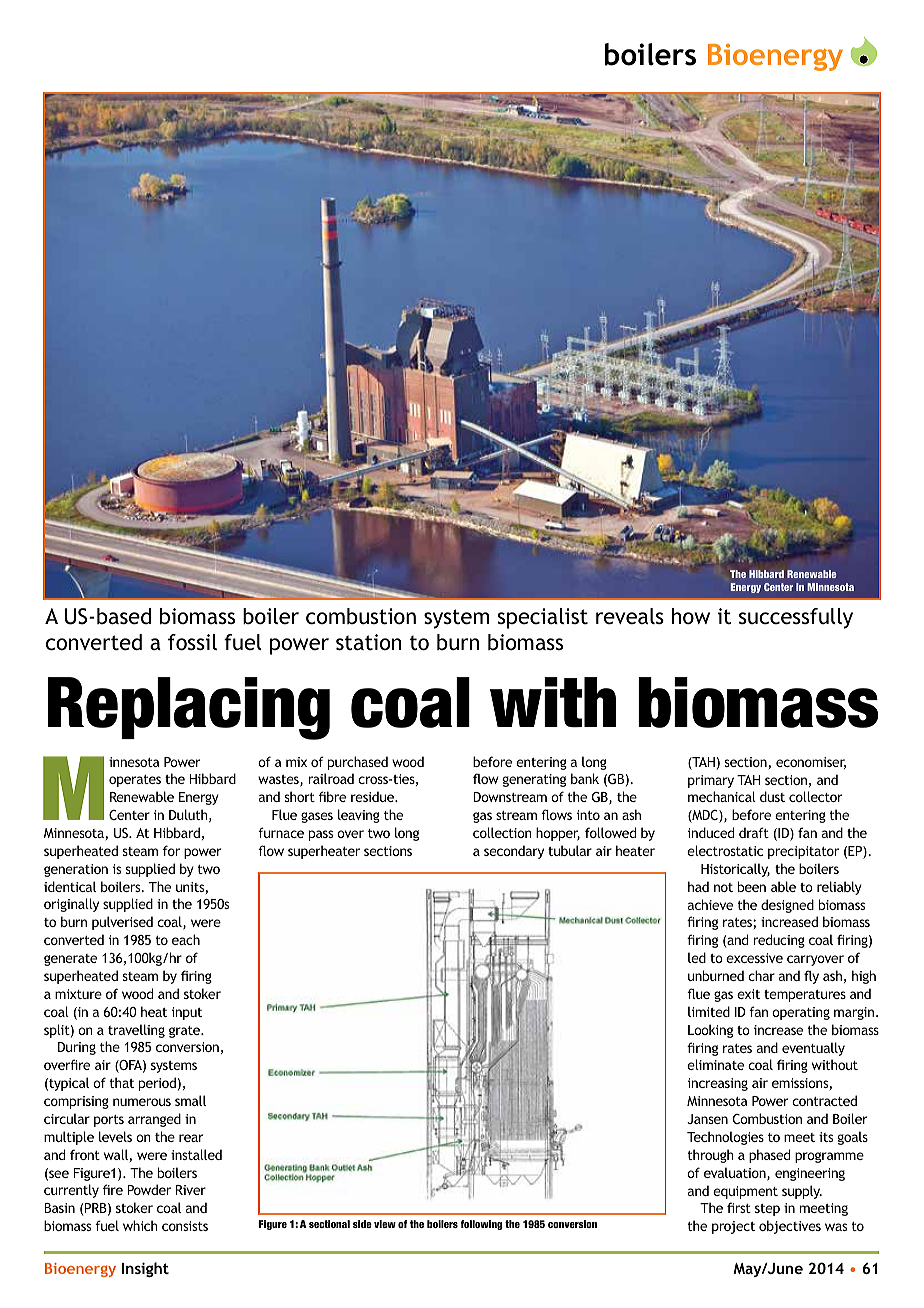 The width and height of the screenshot is (924, 1308). Describe the element at coordinates (707, 1119) in the screenshot. I see `Jansen` at that location.
